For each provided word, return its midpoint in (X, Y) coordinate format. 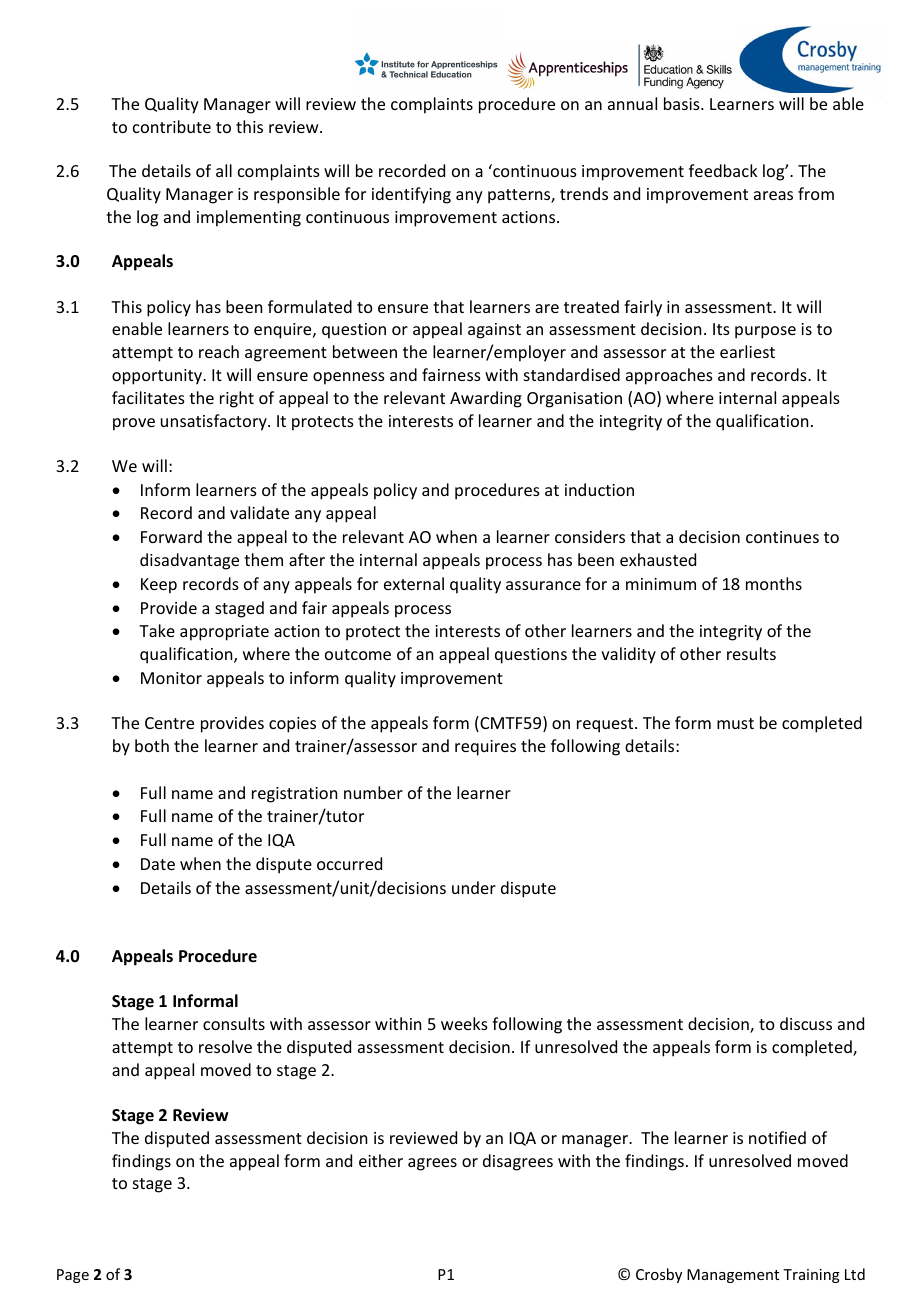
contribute (172, 126)
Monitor (171, 678)
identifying (411, 195)
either (381, 1160)
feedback (723, 170)
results (751, 653)
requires (485, 748)
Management (733, 1276)
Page (73, 1276)
